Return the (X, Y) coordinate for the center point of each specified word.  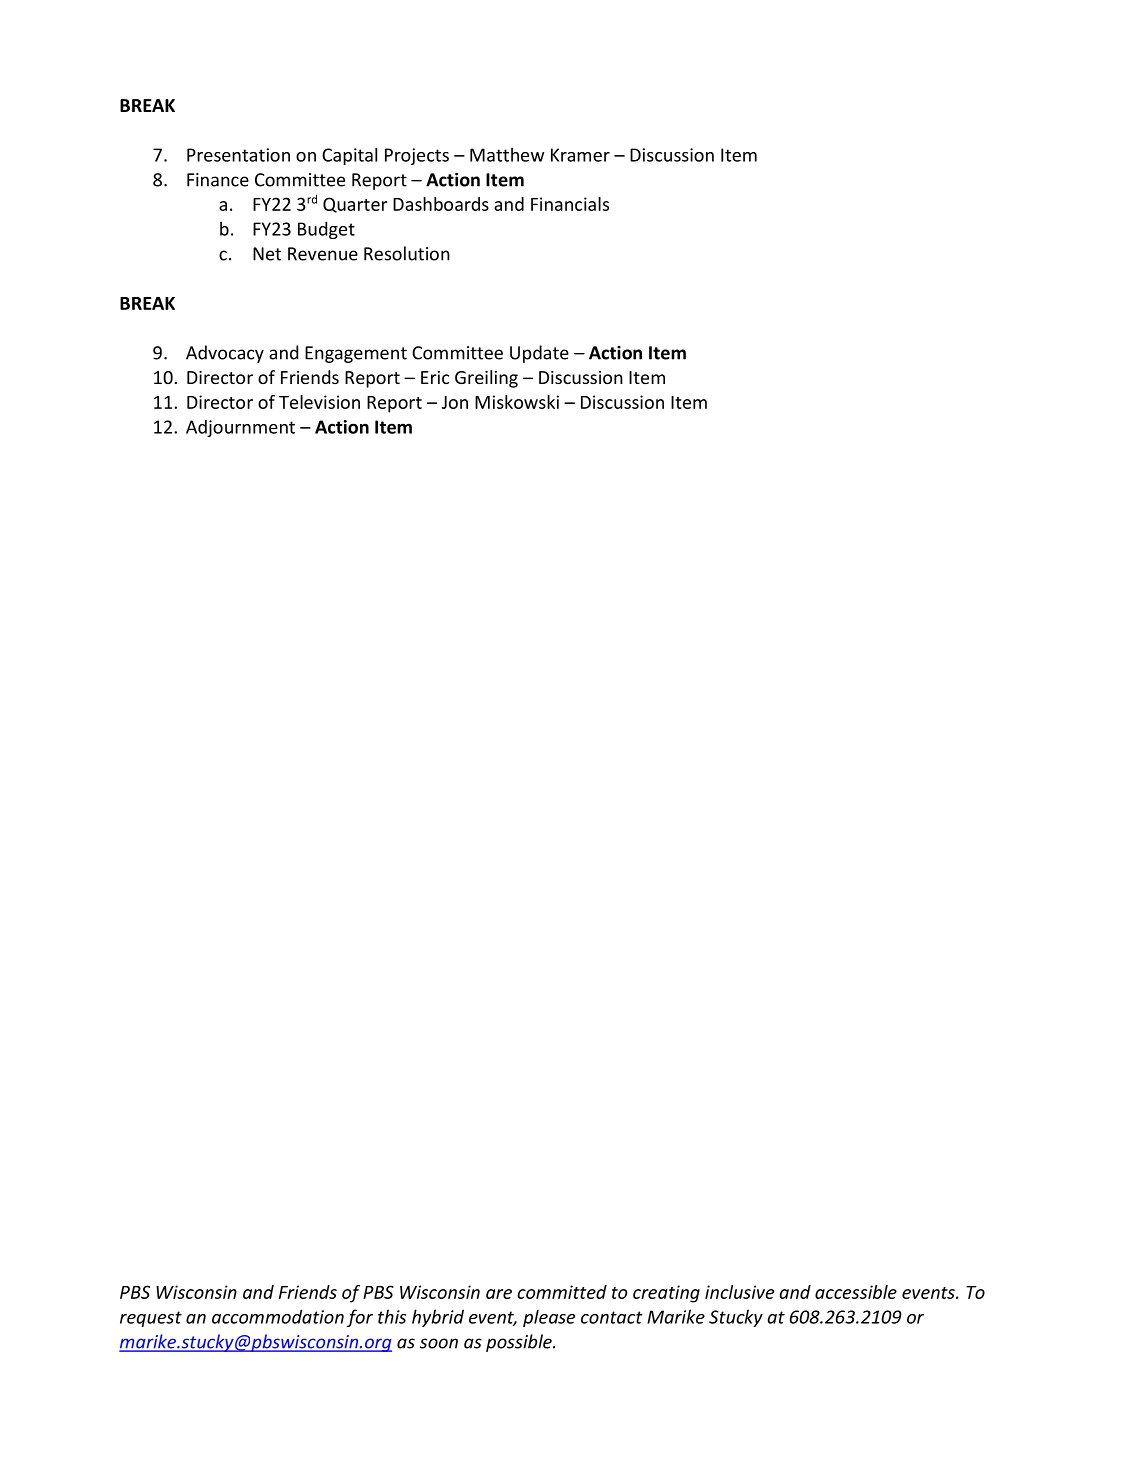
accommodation (278, 1316)
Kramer (580, 155)
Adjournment (240, 428)
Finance (218, 180)
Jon (455, 402)
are (499, 1294)
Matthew (507, 154)
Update (539, 354)
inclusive (739, 1292)
